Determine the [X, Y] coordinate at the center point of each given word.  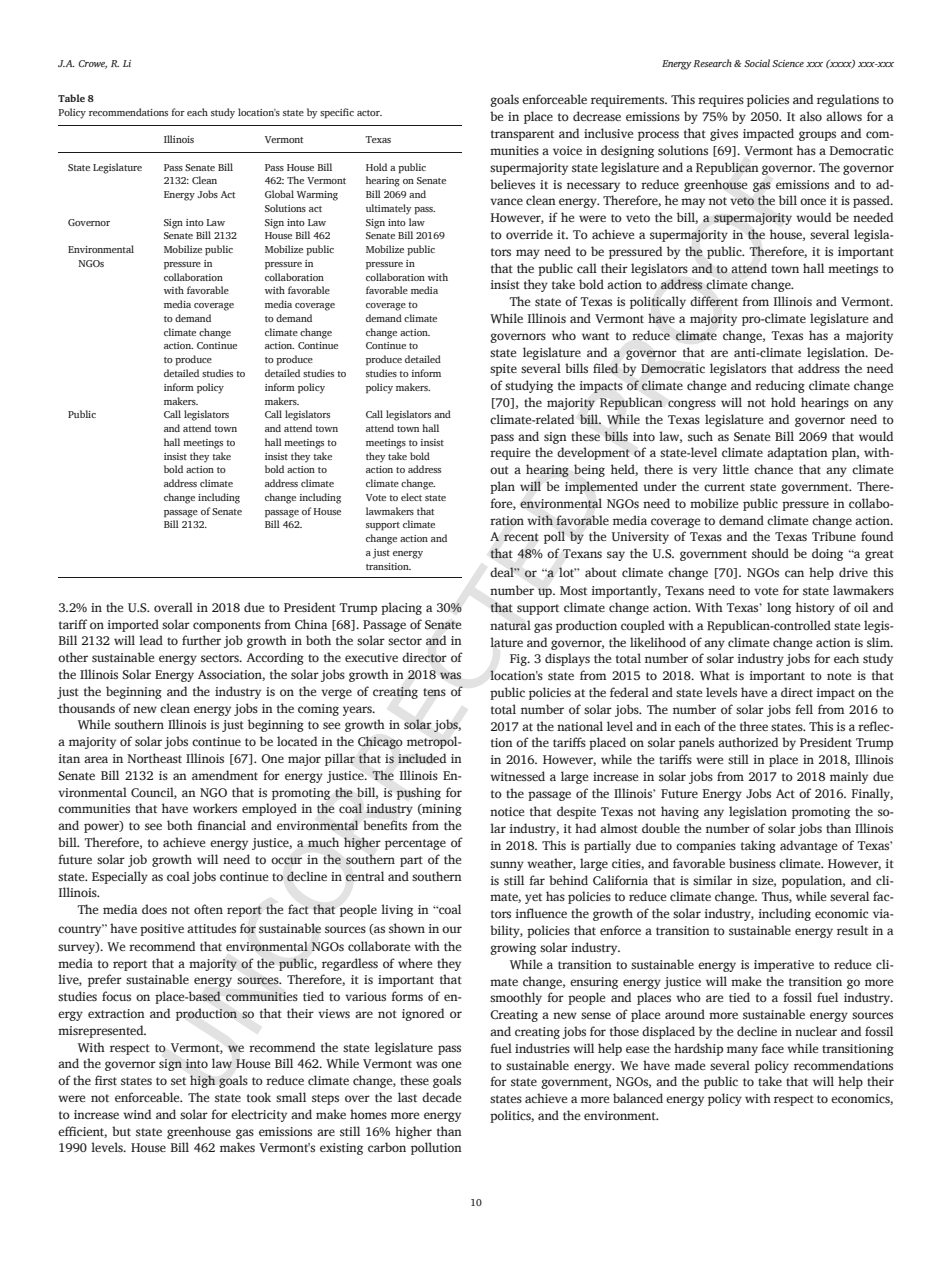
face [772, 1048]
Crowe [92, 64]
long [779, 608]
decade [441, 1097]
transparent [522, 135]
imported [133, 625]
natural [510, 625]
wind [137, 1114]
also [811, 116]
